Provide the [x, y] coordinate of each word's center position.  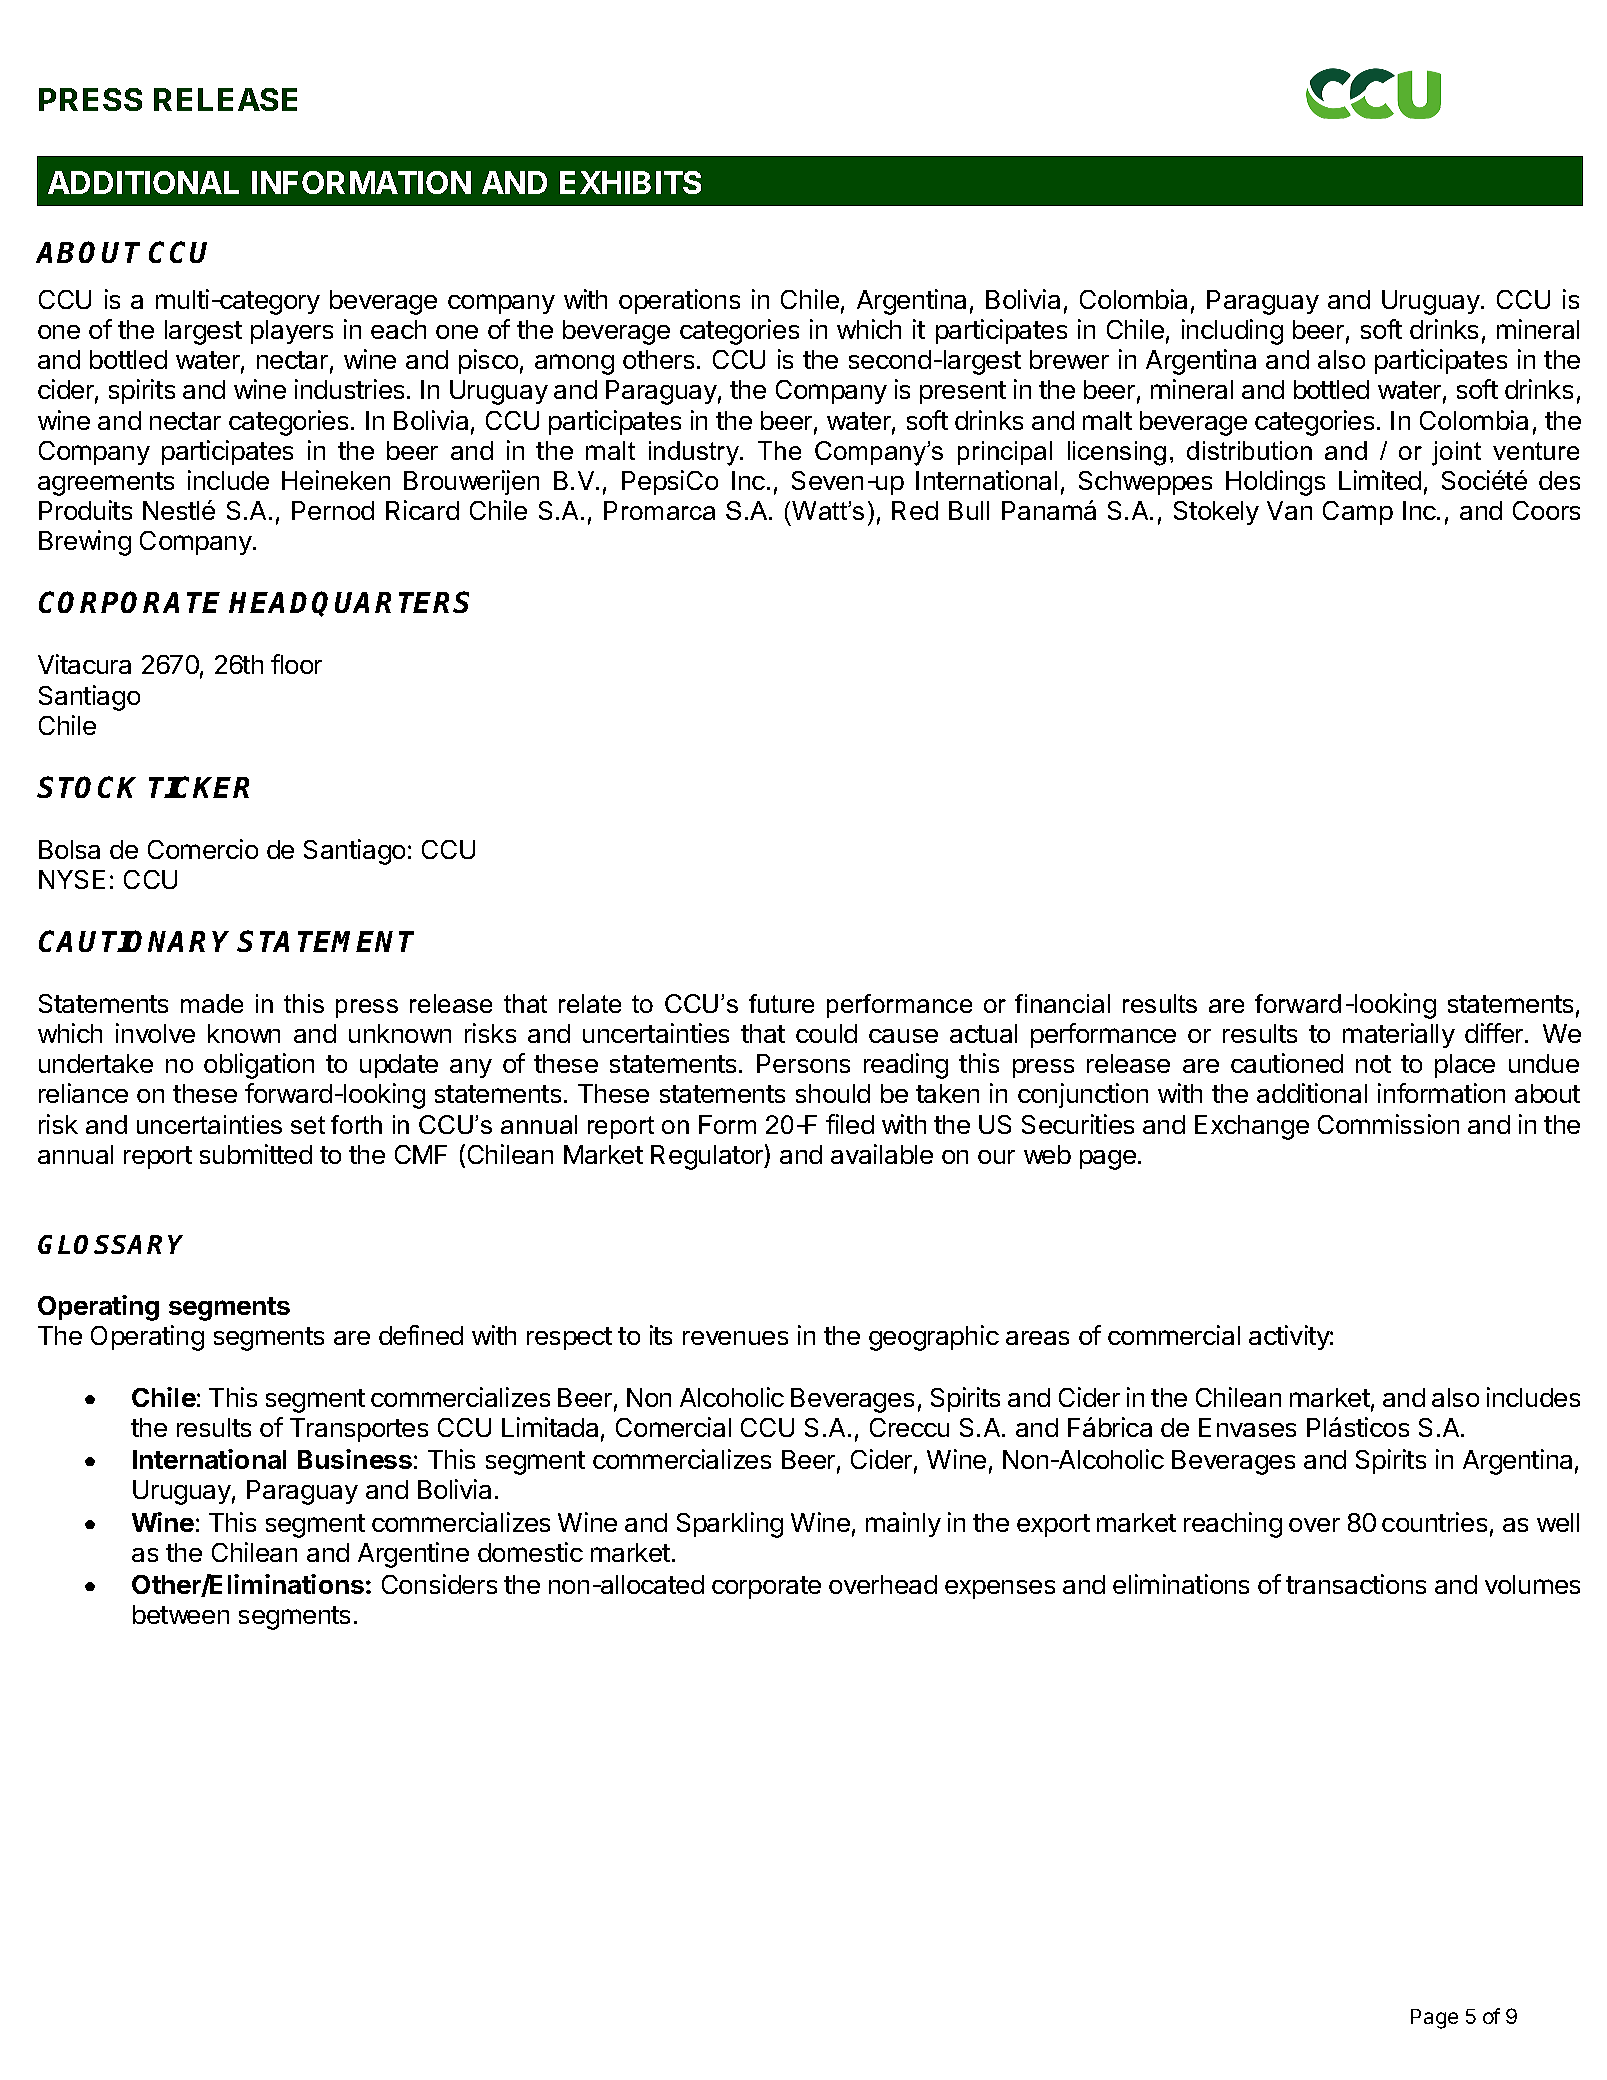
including [1232, 332]
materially [1399, 1035]
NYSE [72, 879]
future [781, 1003]
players [292, 332]
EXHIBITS [630, 182]
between [181, 1614]
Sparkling [730, 1525]
